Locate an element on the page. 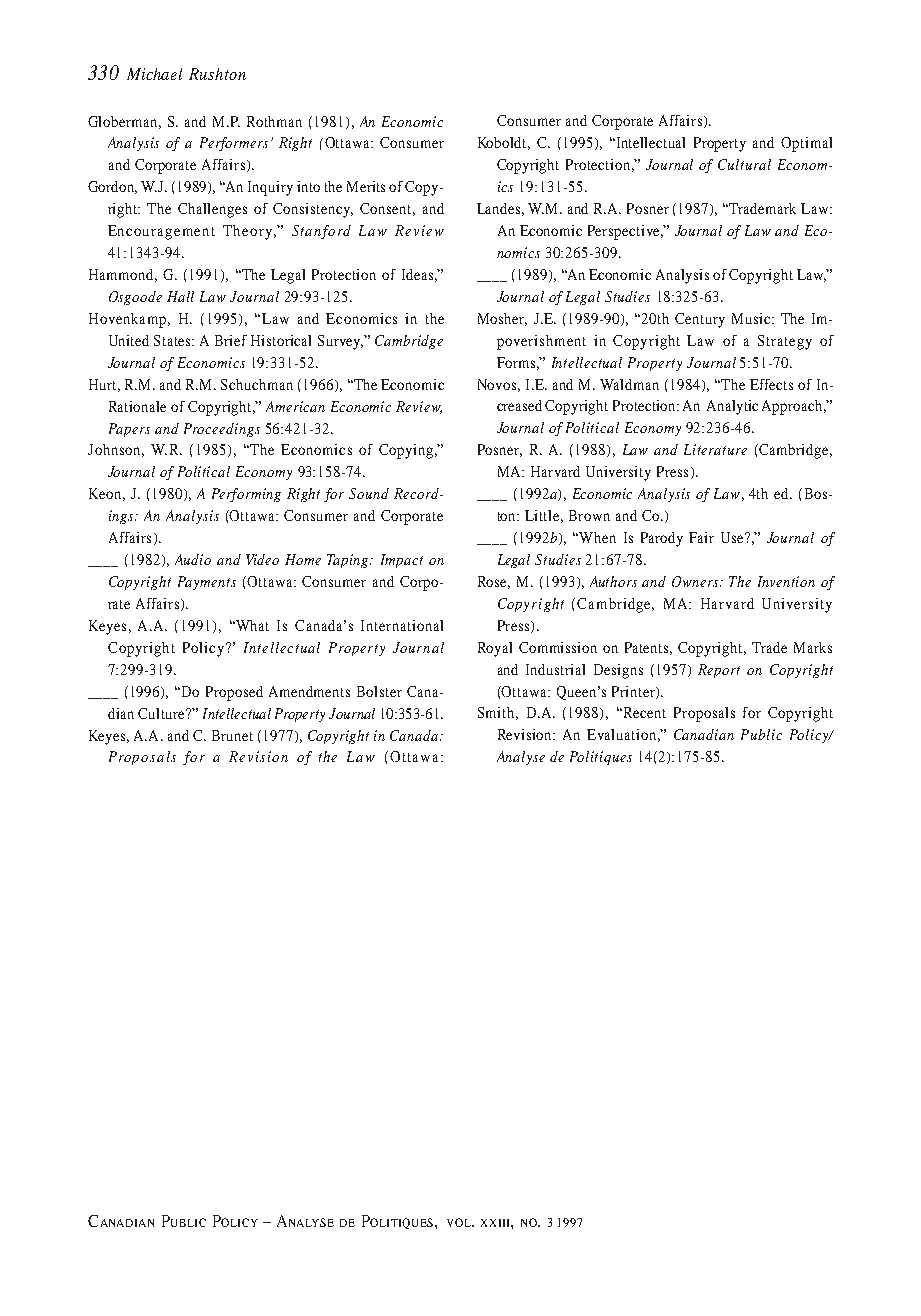 The height and width of the image is (1316, 921). Audio is located at coordinates (193, 559).
